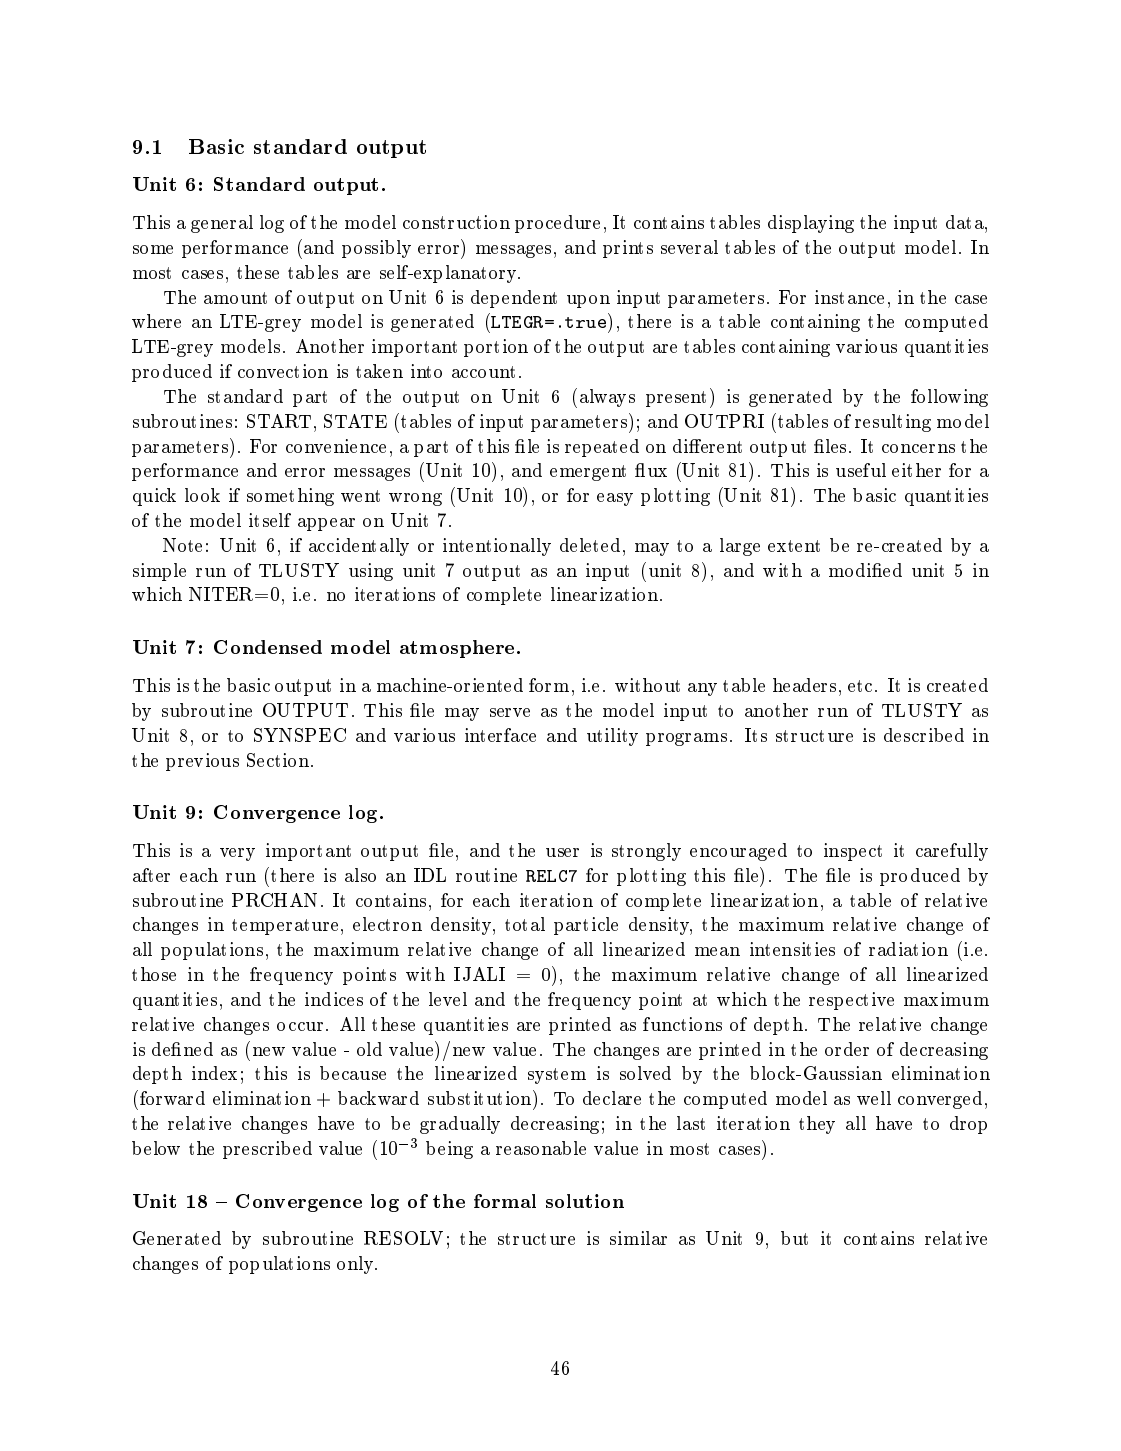 Image resolution: width=1121 pixels, height=1451 pixels. Describe the element at coordinates (849, 297) in the page. I see `instance` at that location.
